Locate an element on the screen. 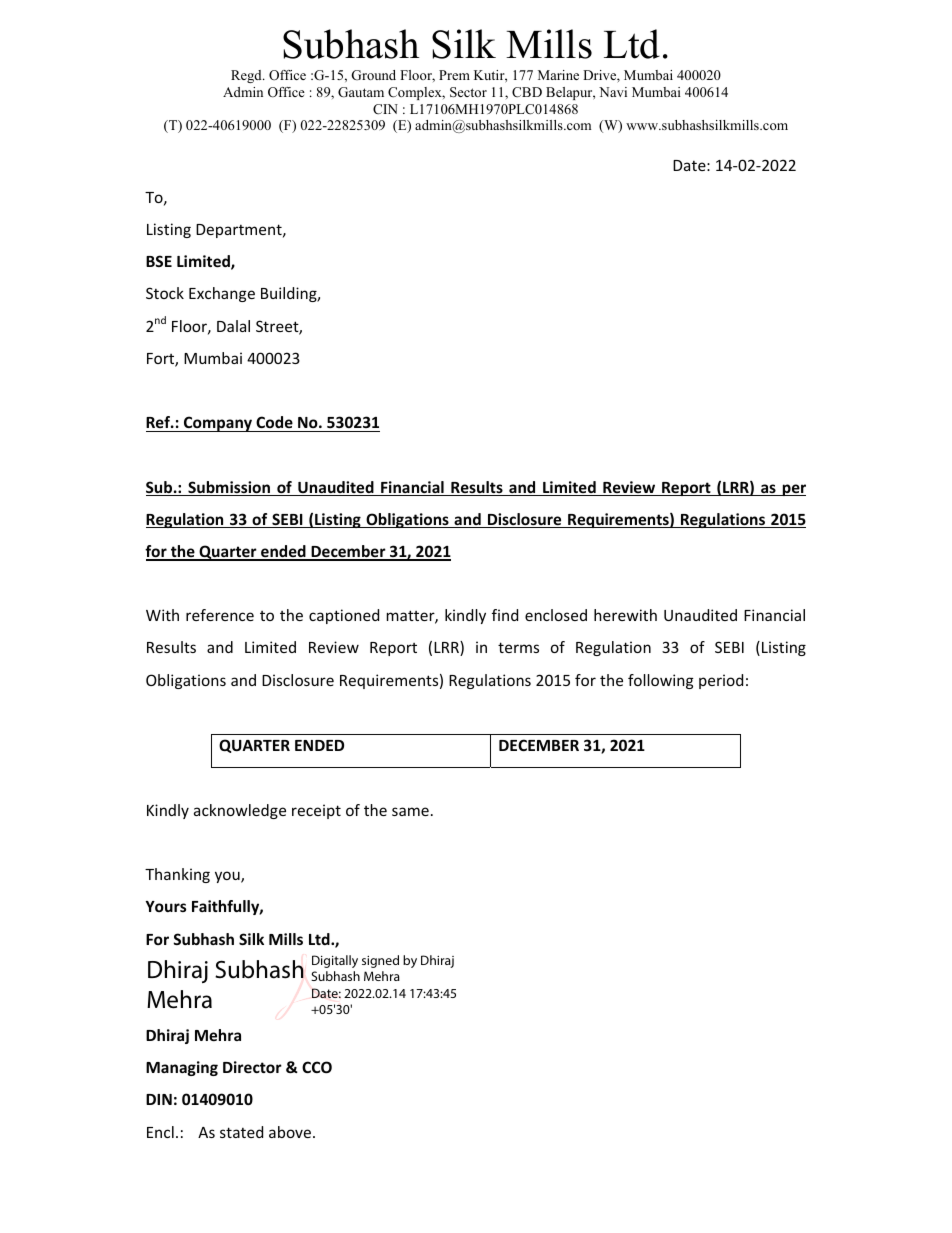 This screenshot has width=952, height=1233. Navi is located at coordinates (613, 92).
